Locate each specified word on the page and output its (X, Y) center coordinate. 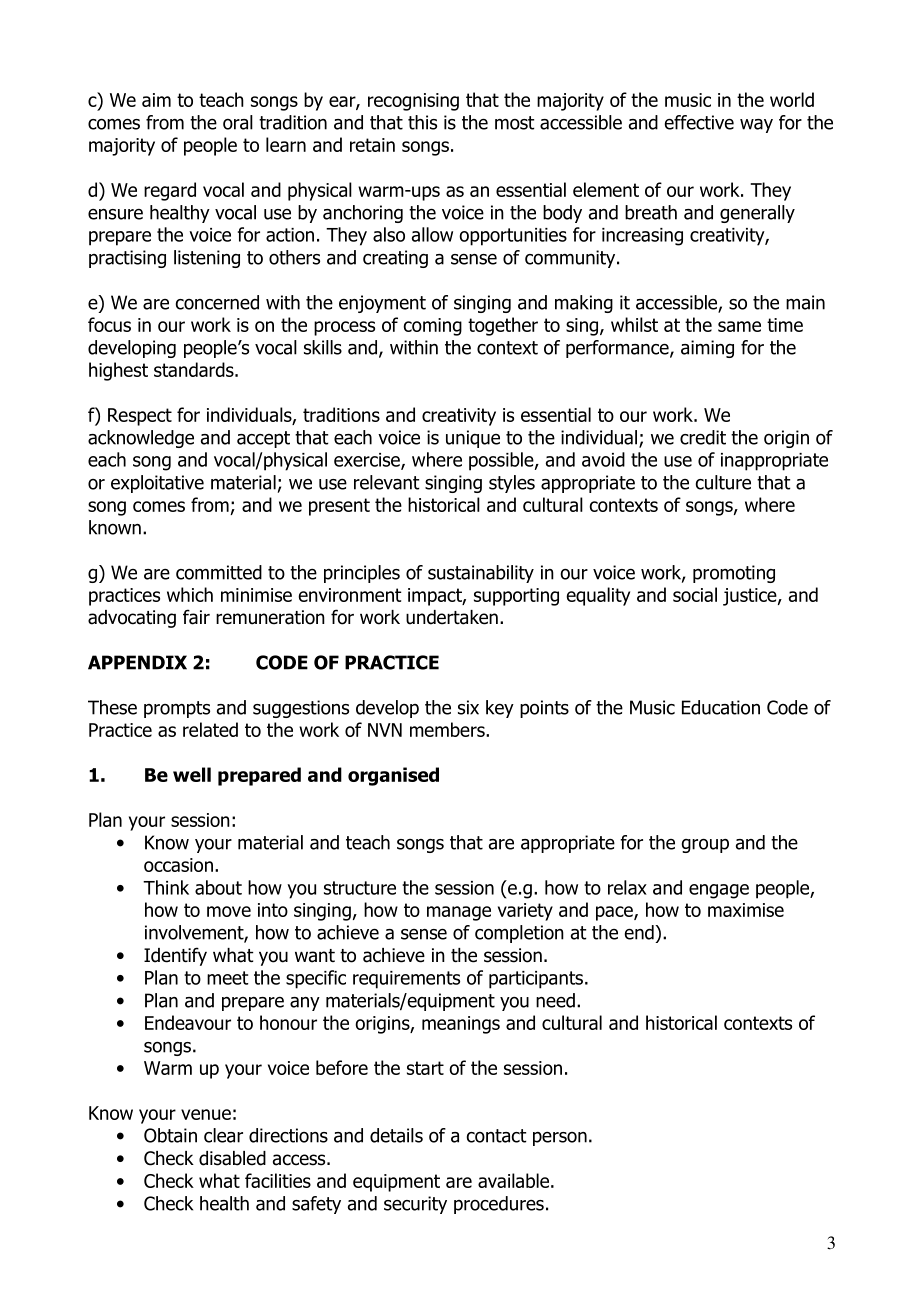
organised (393, 776)
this (422, 122)
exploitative (157, 484)
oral (238, 122)
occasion (178, 865)
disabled (232, 1158)
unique (473, 439)
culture (723, 482)
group (705, 846)
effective (699, 122)
